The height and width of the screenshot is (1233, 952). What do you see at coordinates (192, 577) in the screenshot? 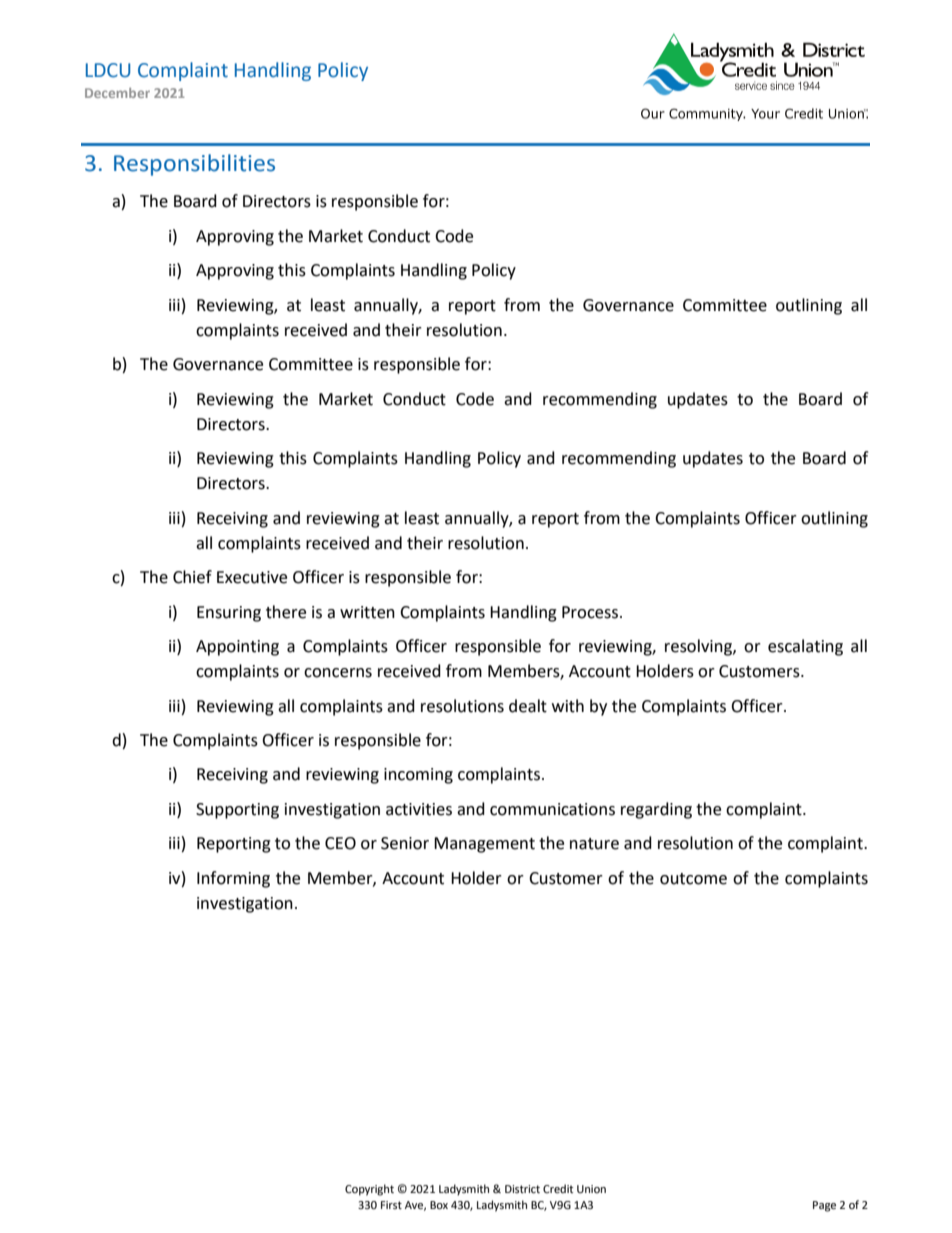
I see `Chief` at bounding box center [192, 577].
